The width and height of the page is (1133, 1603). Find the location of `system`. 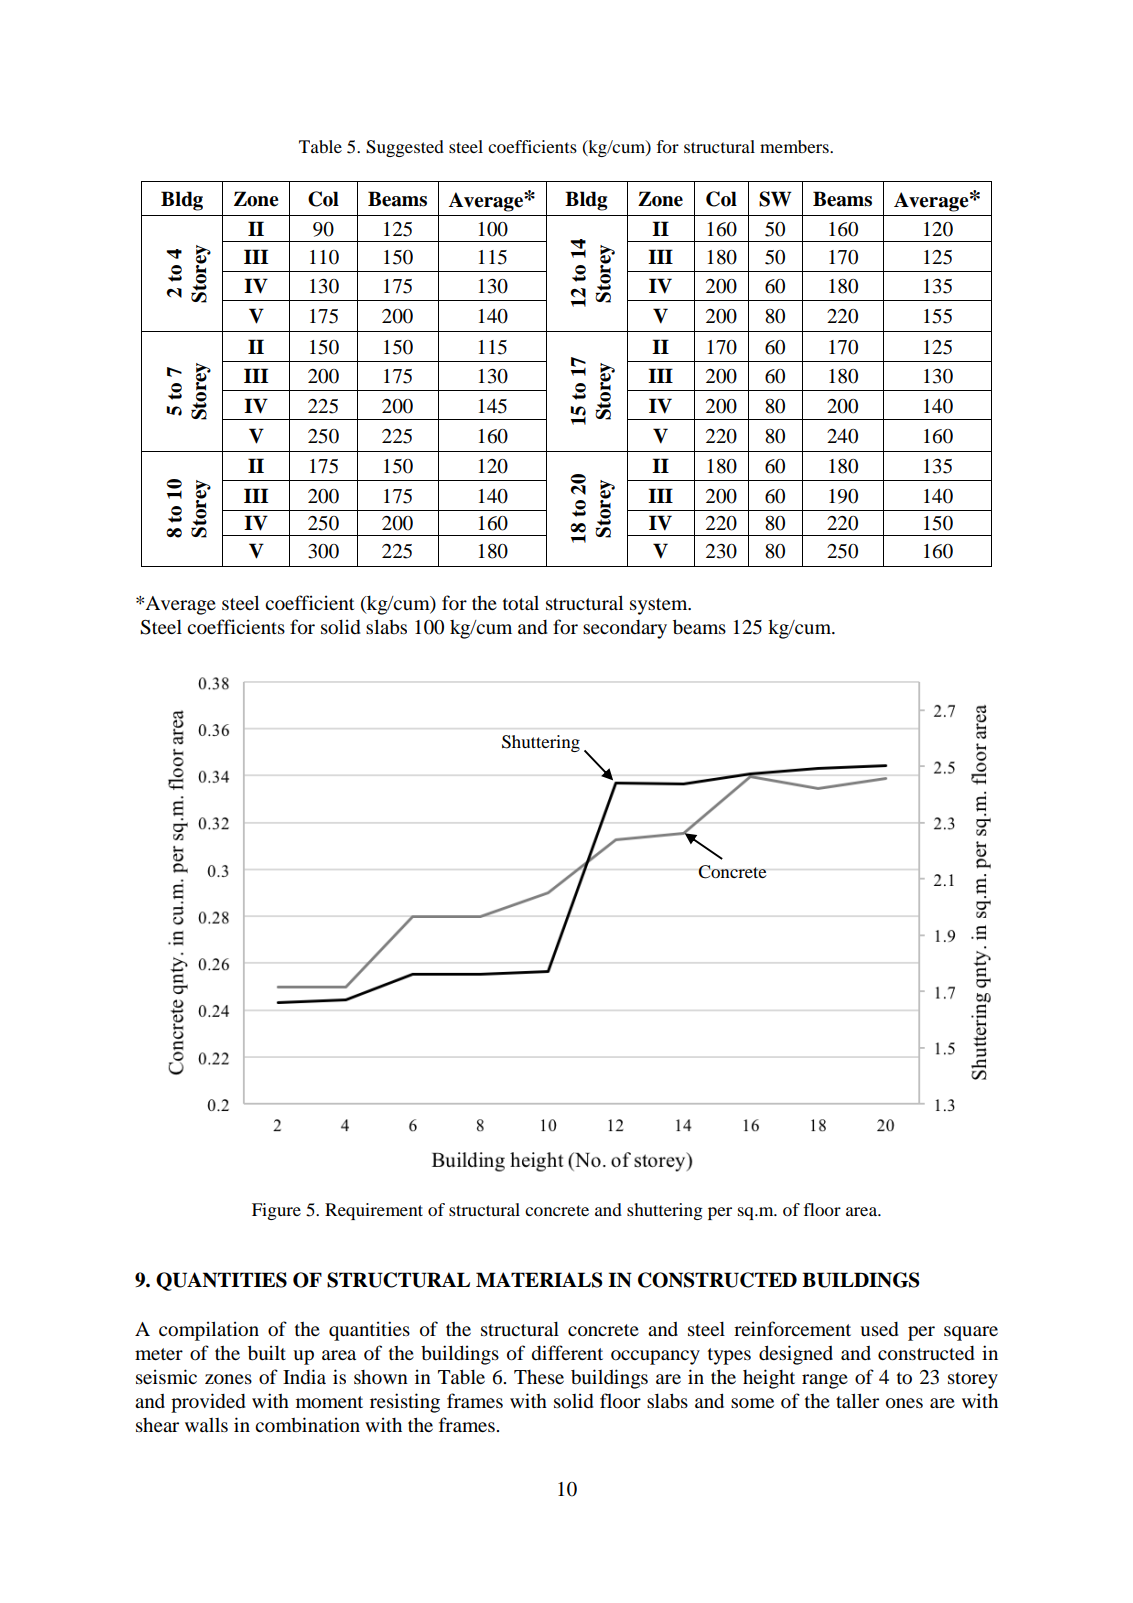

system is located at coordinates (660, 606).
